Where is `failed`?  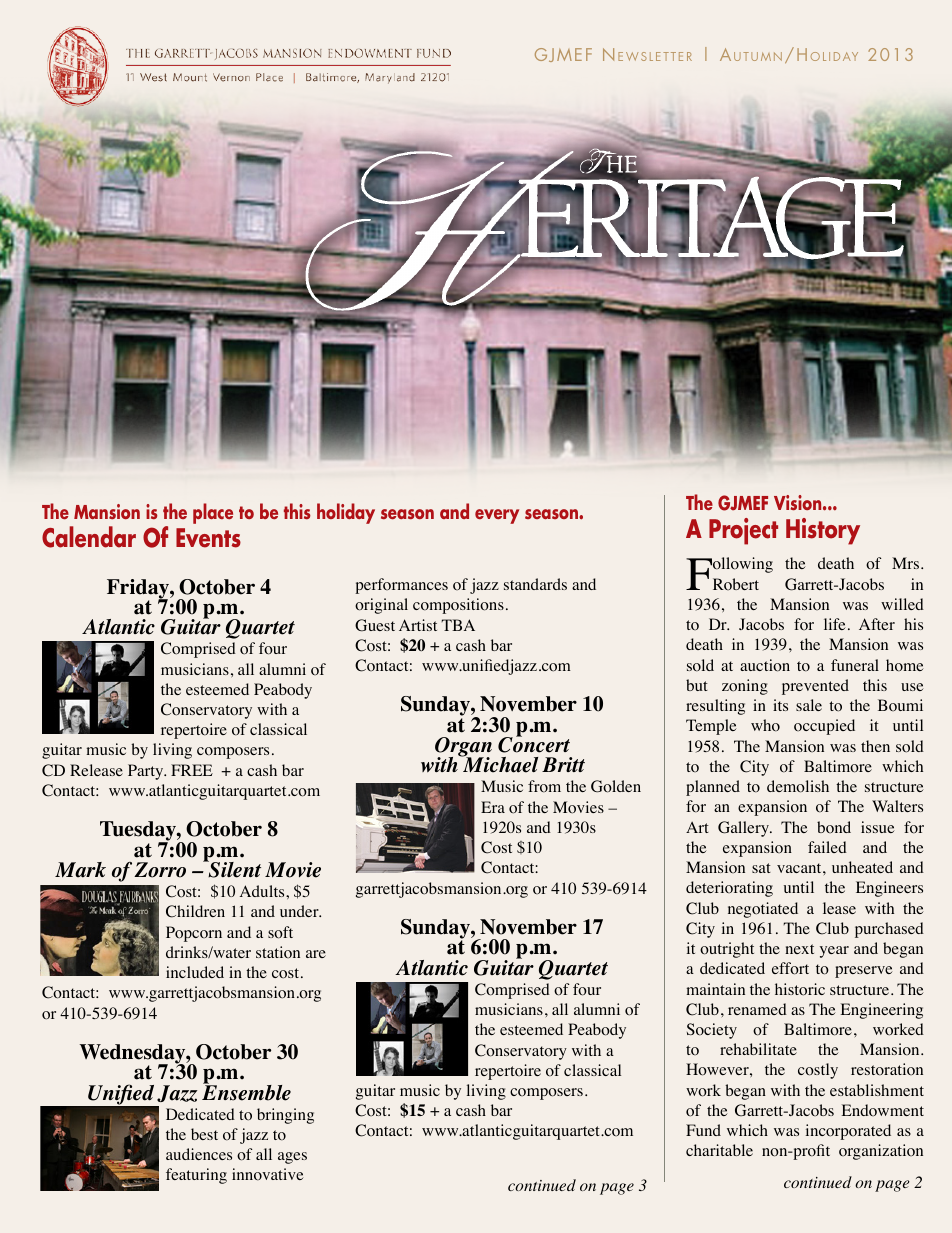 failed is located at coordinates (827, 847).
